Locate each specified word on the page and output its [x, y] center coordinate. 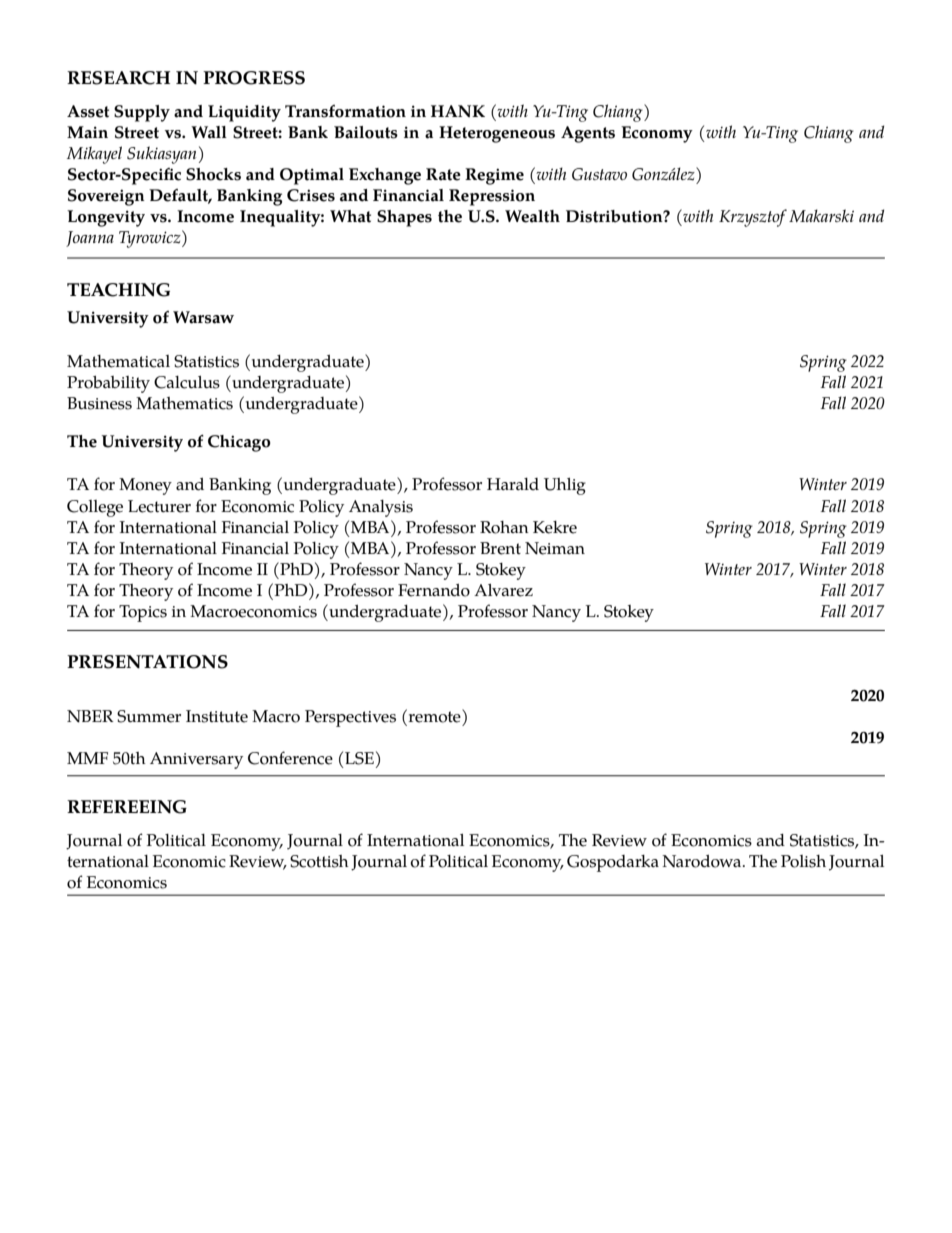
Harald [513, 484]
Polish [803, 861]
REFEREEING [127, 807]
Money [145, 486]
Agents [588, 134]
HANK [458, 111]
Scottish [319, 861]
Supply [142, 113]
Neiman [555, 548]
